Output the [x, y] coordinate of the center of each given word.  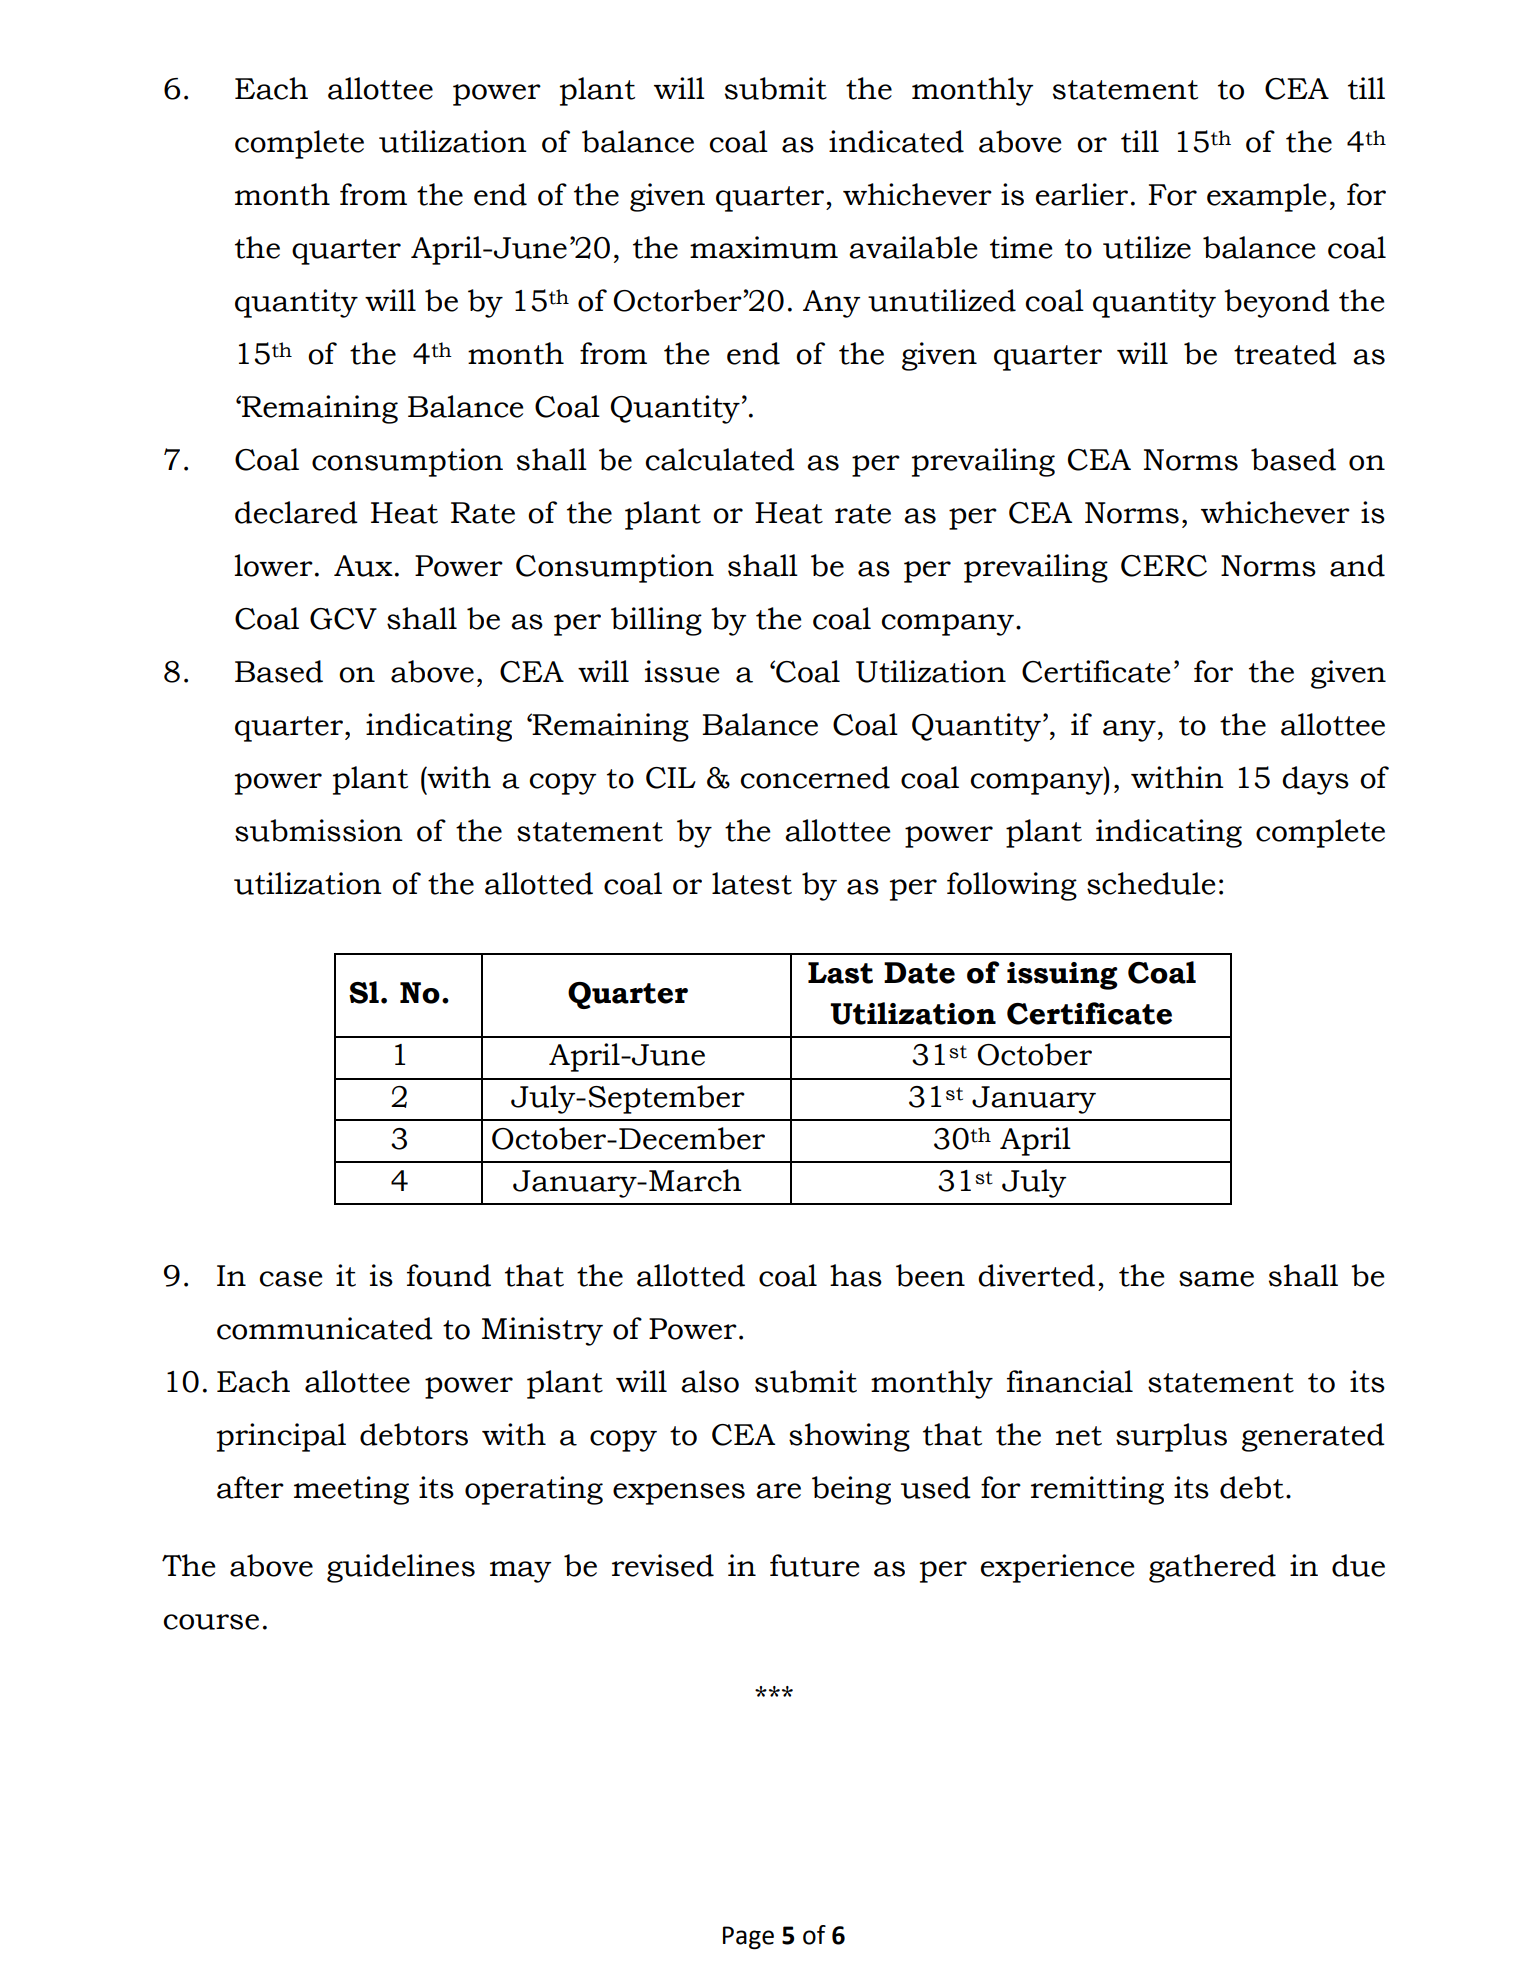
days [1315, 780]
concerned [815, 777]
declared [296, 512]
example [1267, 197]
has [856, 1275]
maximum [764, 247]
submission [319, 830]
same [1216, 1279]
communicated [325, 1328]
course [211, 1622]
